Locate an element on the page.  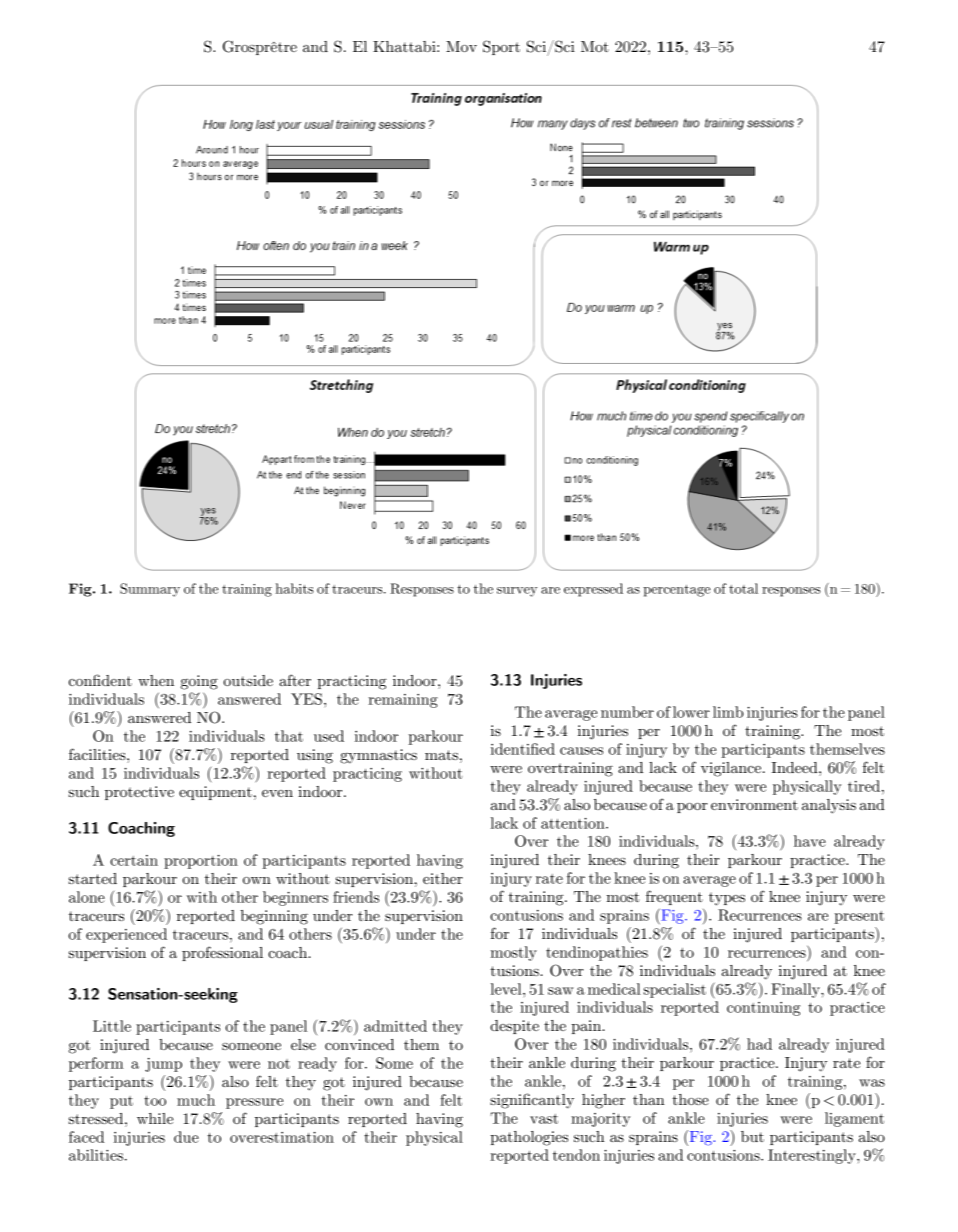
Mot is located at coordinates (595, 46).
